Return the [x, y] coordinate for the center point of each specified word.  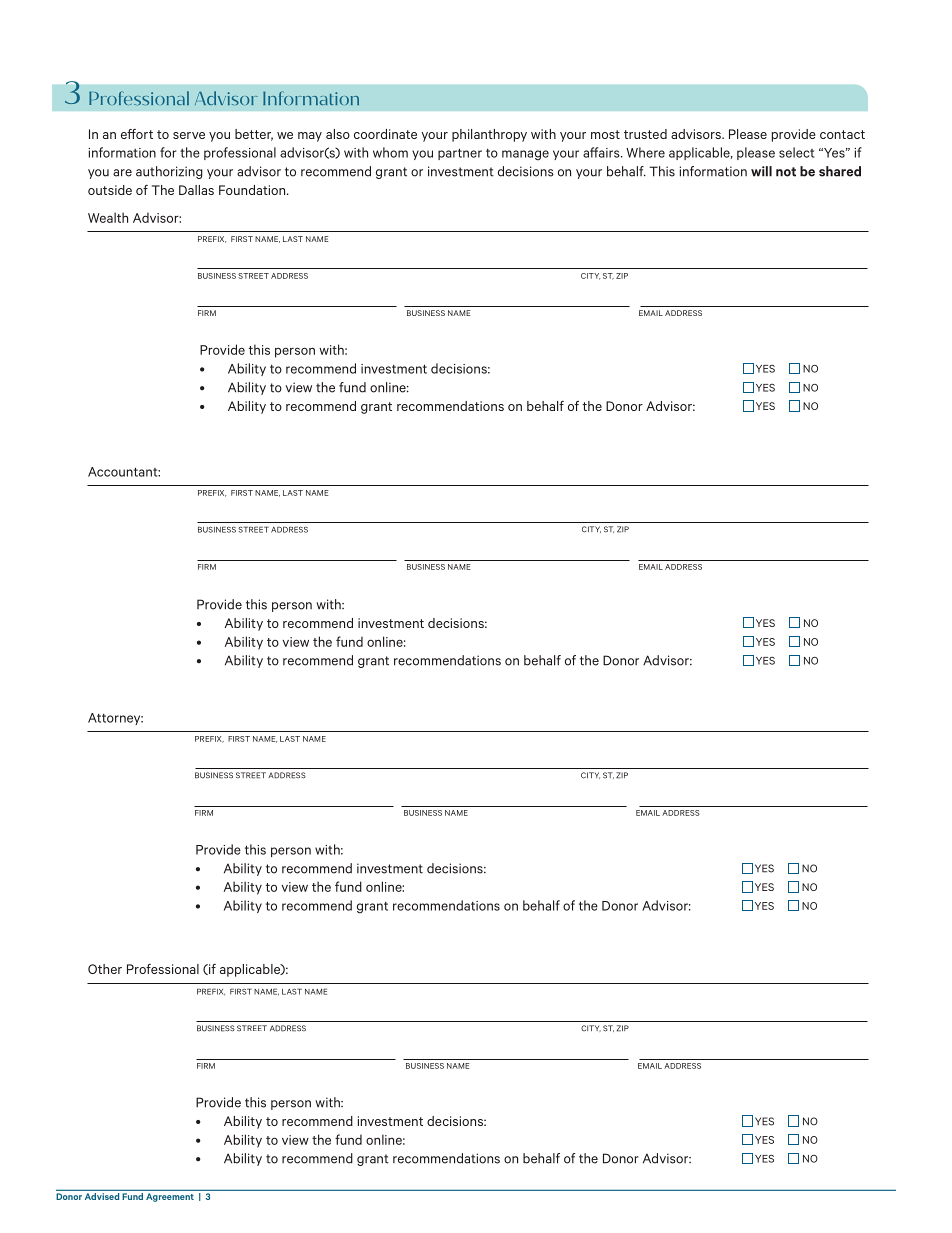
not [786, 172]
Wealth [108, 217]
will [761, 171]
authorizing [169, 172]
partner [460, 154]
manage [525, 155]
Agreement [170, 1197]
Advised [102, 1196]
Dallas [196, 190]
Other [105, 969]
